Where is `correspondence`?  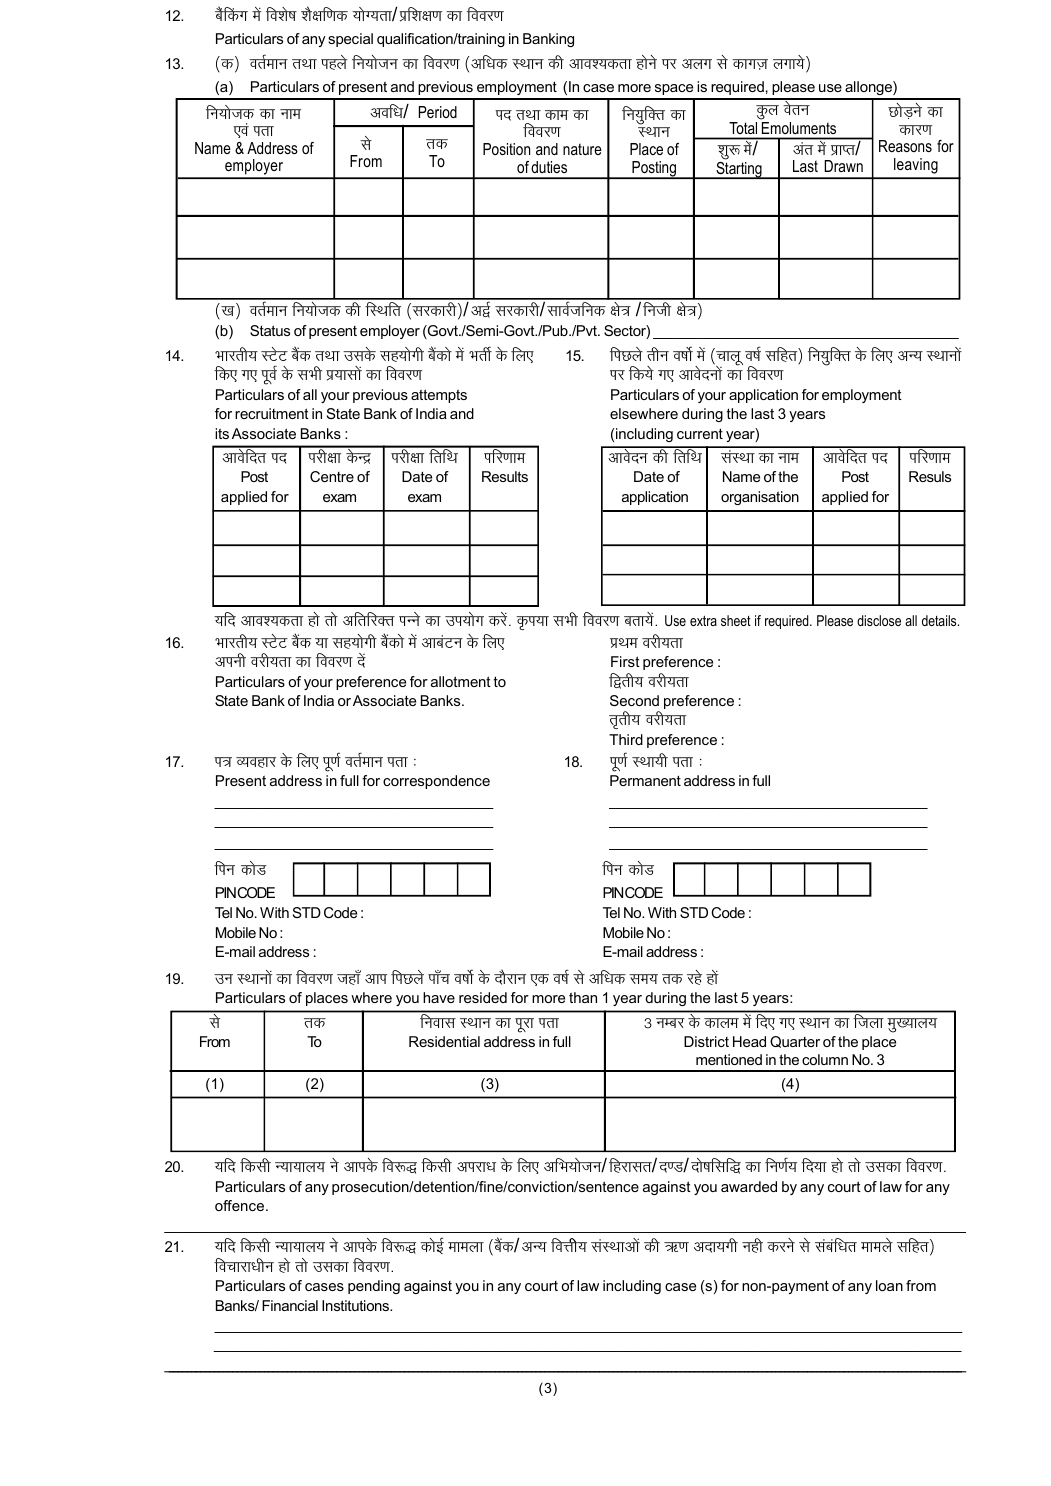 correspondence is located at coordinates (436, 782).
